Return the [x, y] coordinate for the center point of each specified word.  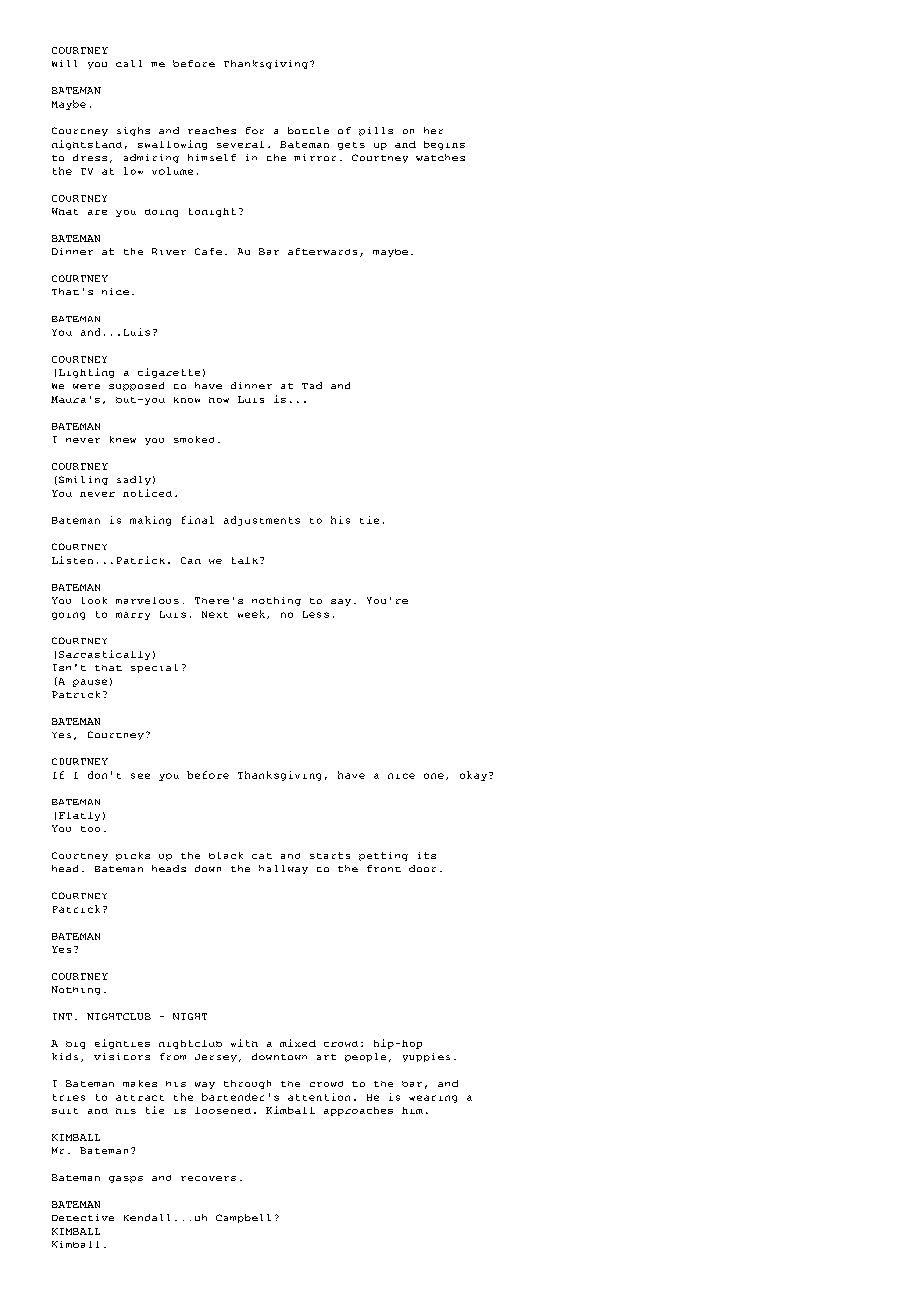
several [240, 144]
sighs [133, 131]
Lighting [86, 373]
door [422, 868]
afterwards [322, 251]
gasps [126, 1179]
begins [444, 145]
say [341, 602]
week [253, 614]
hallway [283, 869]
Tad [312, 385]
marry [133, 616]
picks [133, 856]
